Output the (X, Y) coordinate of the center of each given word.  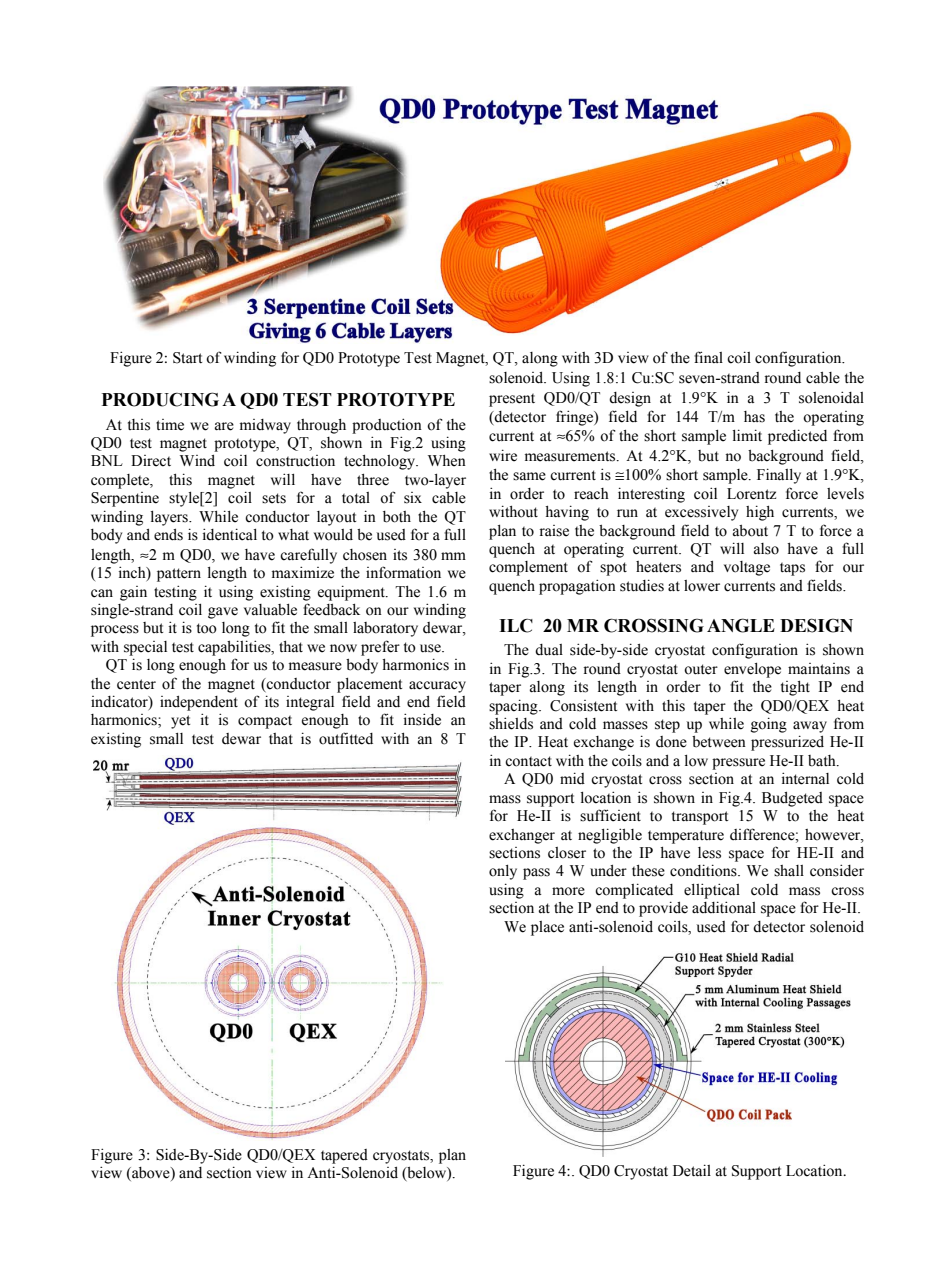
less (709, 853)
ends (168, 535)
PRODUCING (160, 399)
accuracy (437, 687)
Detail (692, 1170)
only (503, 872)
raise (554, 531)
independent (199, 703)
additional (724, 907)
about (750, 531)
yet (180, 722)
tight (795, 688)
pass (536, 874)
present (512, 400)
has (754, 417)
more (568, 891)
